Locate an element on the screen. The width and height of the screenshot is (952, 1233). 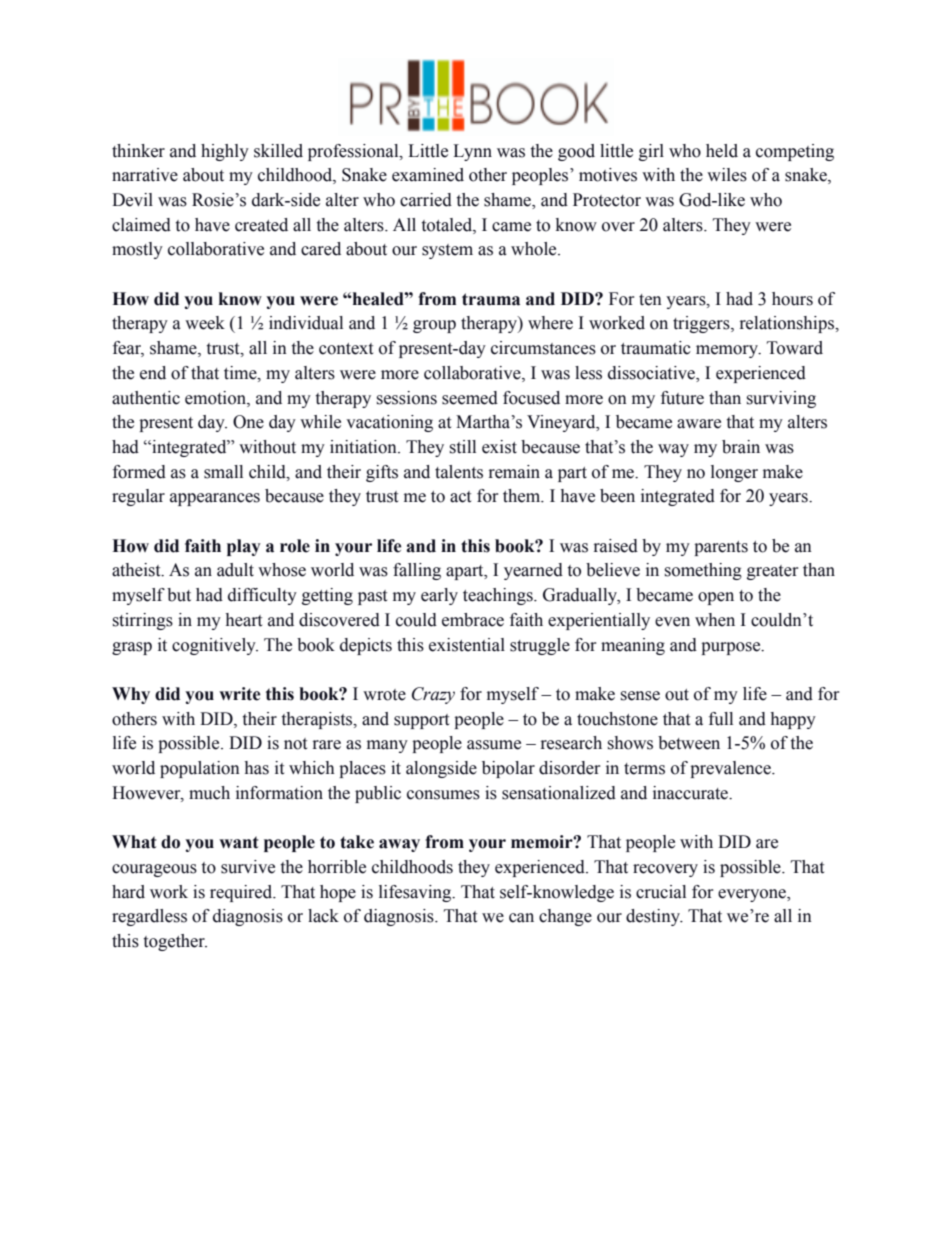
purpose is located at coordinates (732, 648).
